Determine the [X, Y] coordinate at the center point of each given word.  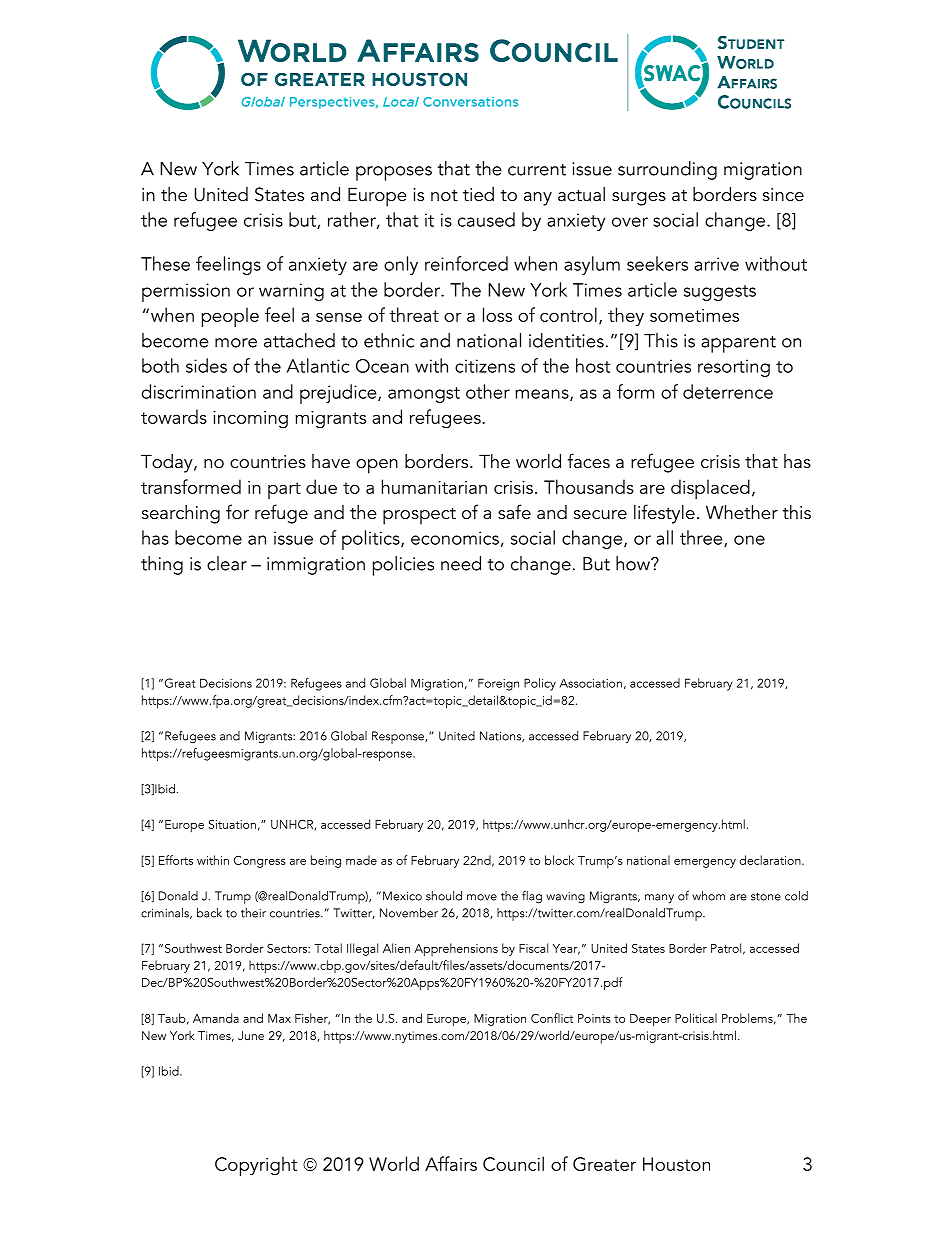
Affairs [451, 1163]
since [783, 195]
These [165, 263]
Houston [676, 1164]
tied [478, 194]
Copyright [256, 1166]
